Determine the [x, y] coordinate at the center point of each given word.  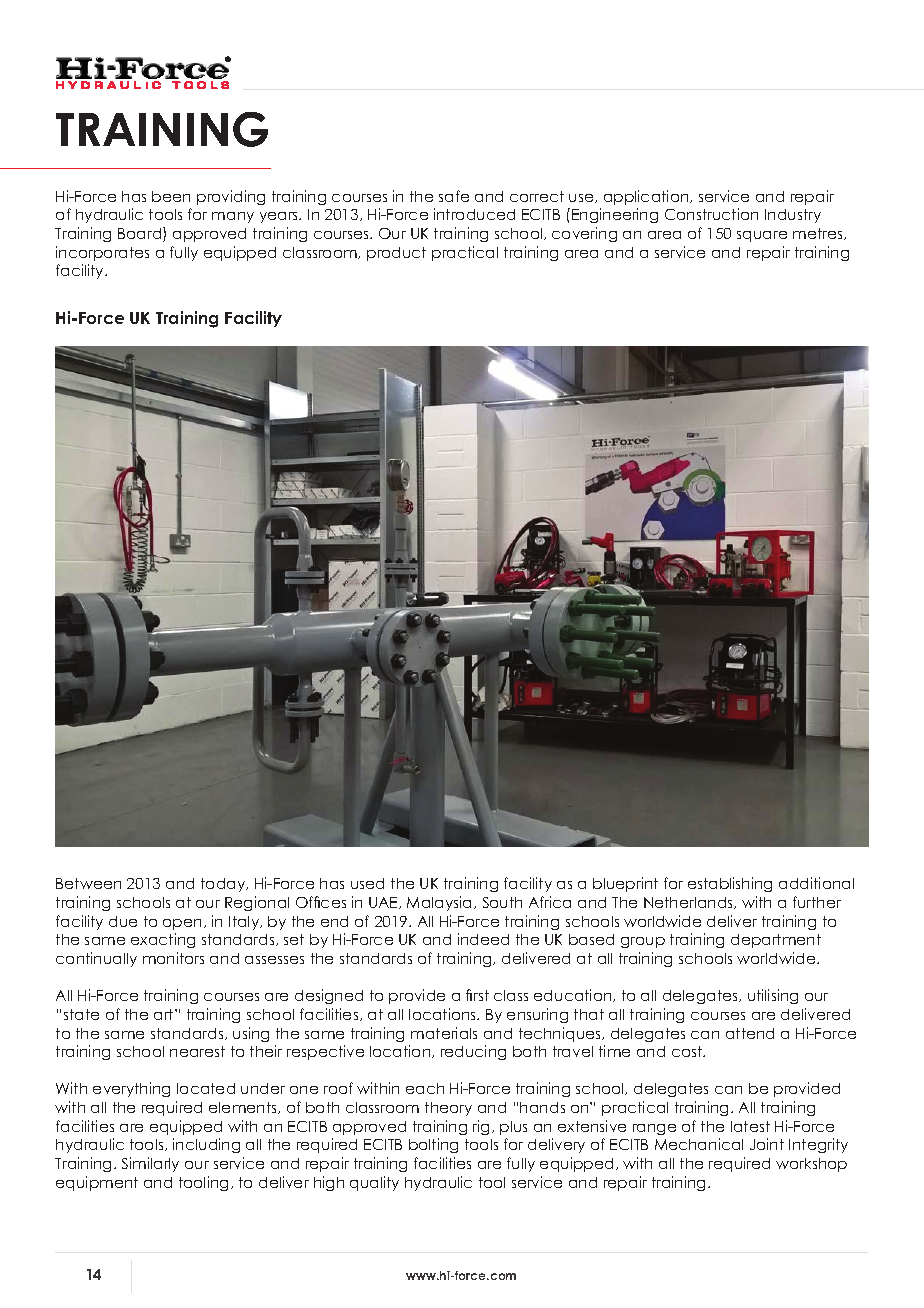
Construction [711, 214]
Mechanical [699, 1144]
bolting [433, 1145]
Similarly [150, 1164]
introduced [474, 214]
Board [141, 234]
